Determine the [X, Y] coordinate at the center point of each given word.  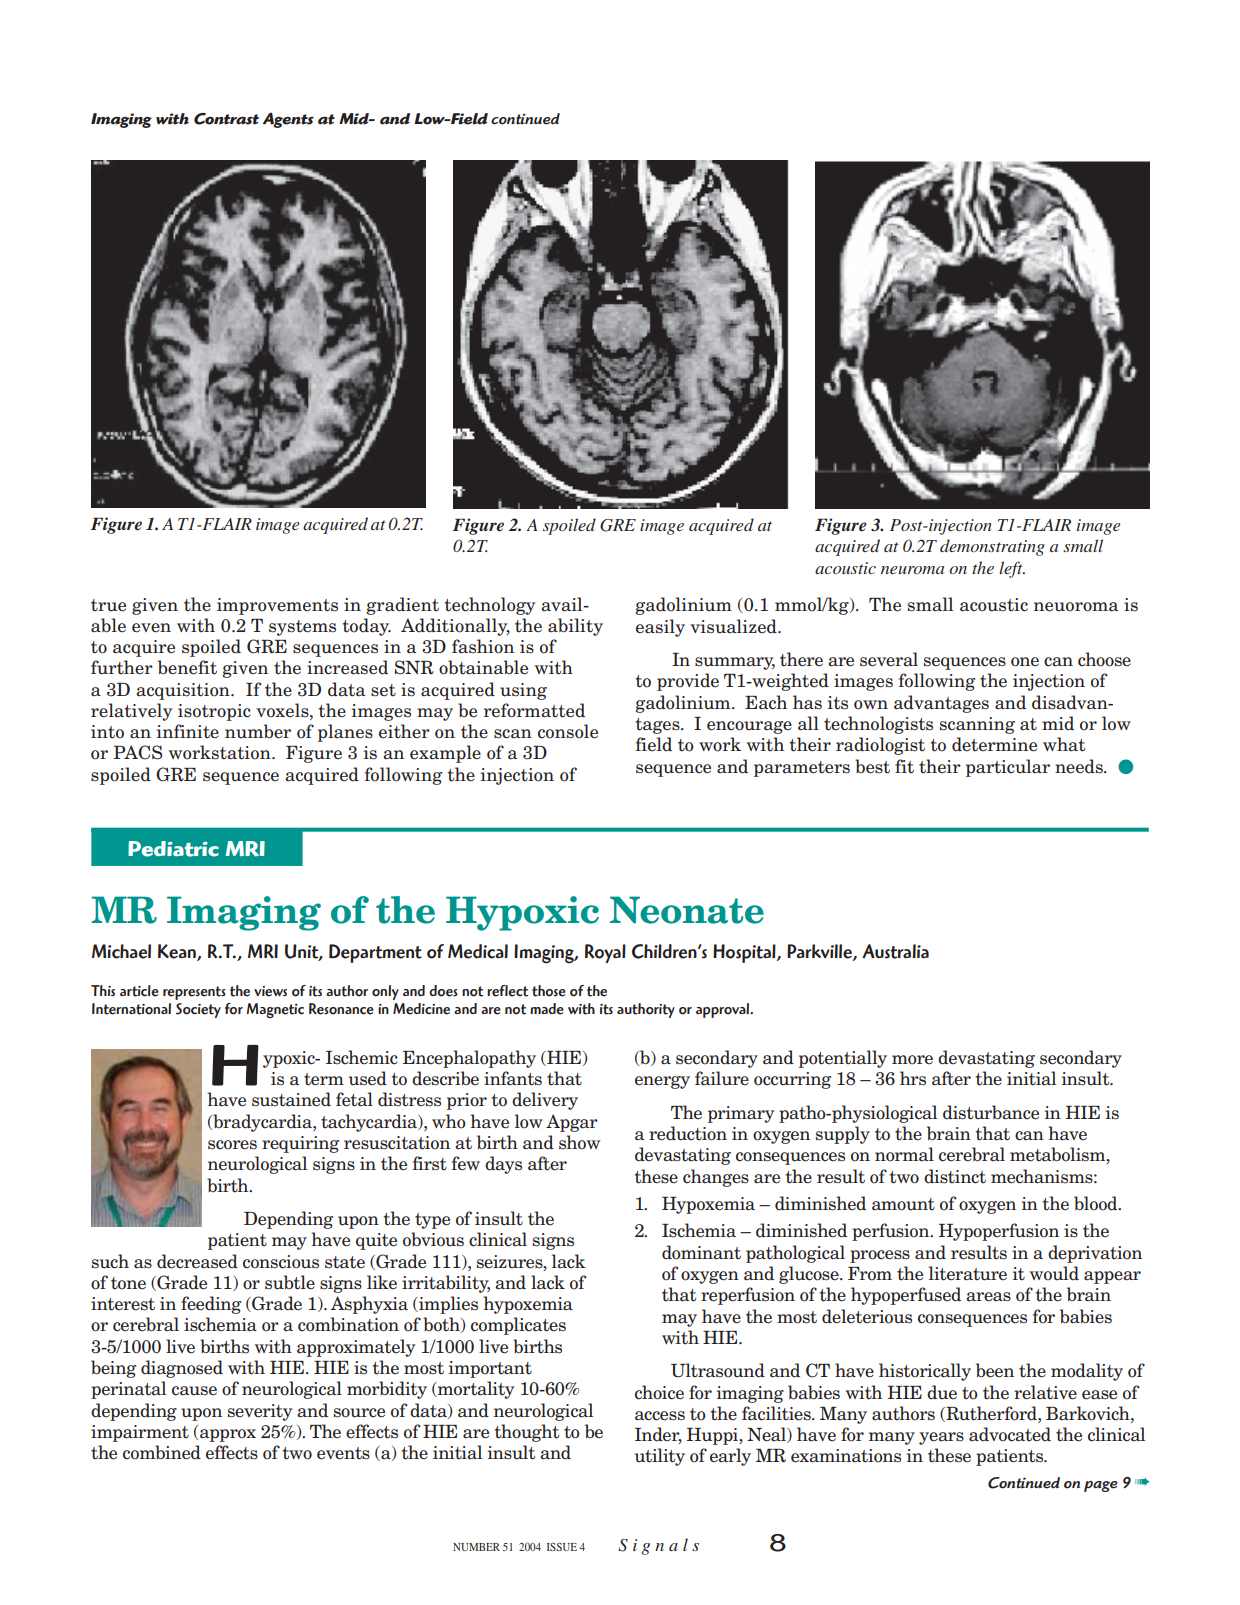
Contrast [226, 119]
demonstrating [992, 547]
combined [162, 1452]
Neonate [687, 910]
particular [1008, 768]
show [579, 1142]
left [1012, 569]
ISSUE [562, 1547]
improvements [277, 606]
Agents [288, 120]
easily [660, 628]
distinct [955, 1176]
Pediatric [173, 849]
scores [232, 1145]
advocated [1010, 1434]
